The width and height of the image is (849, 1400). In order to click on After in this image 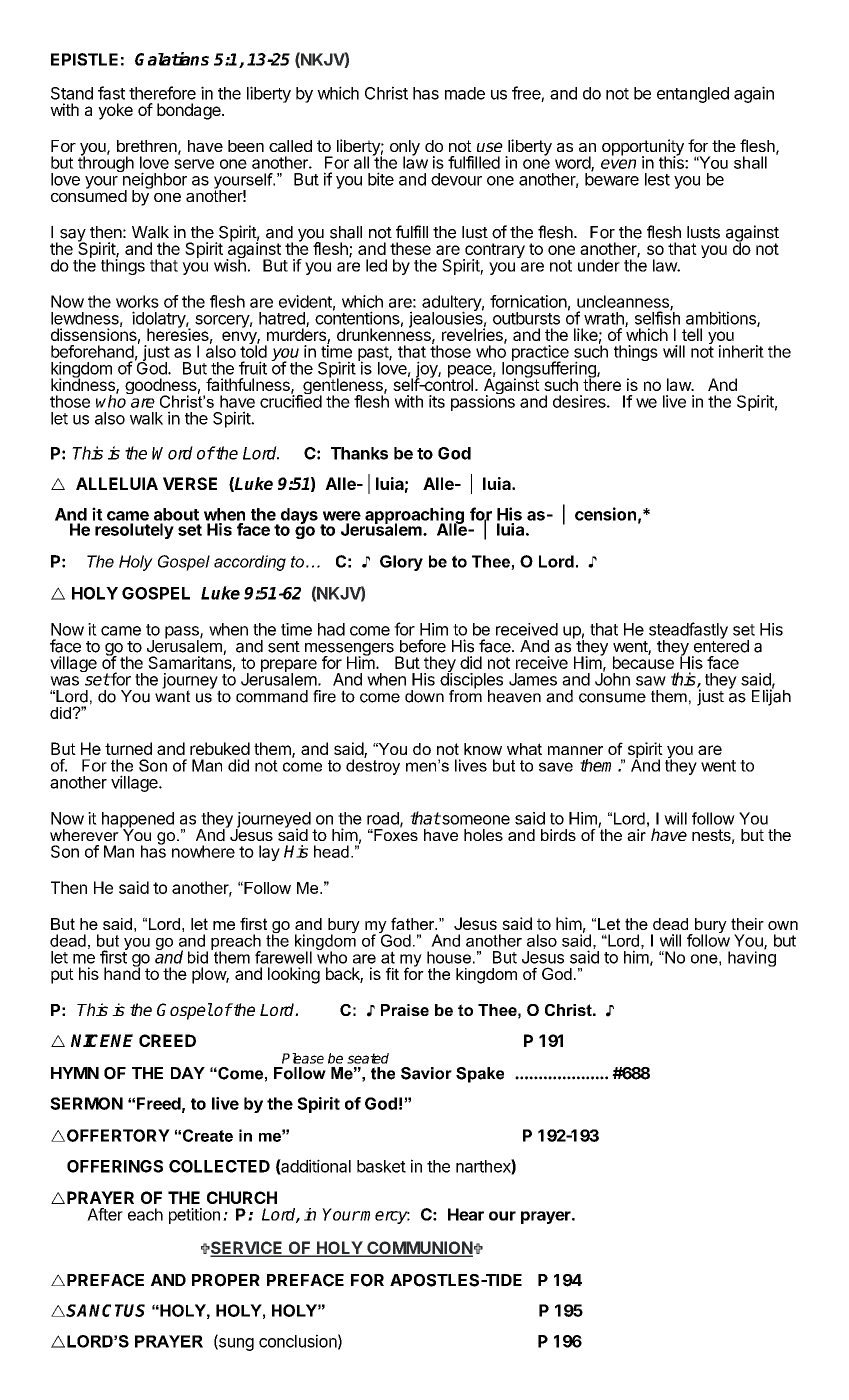, I will do `click(105, 1214)`.
